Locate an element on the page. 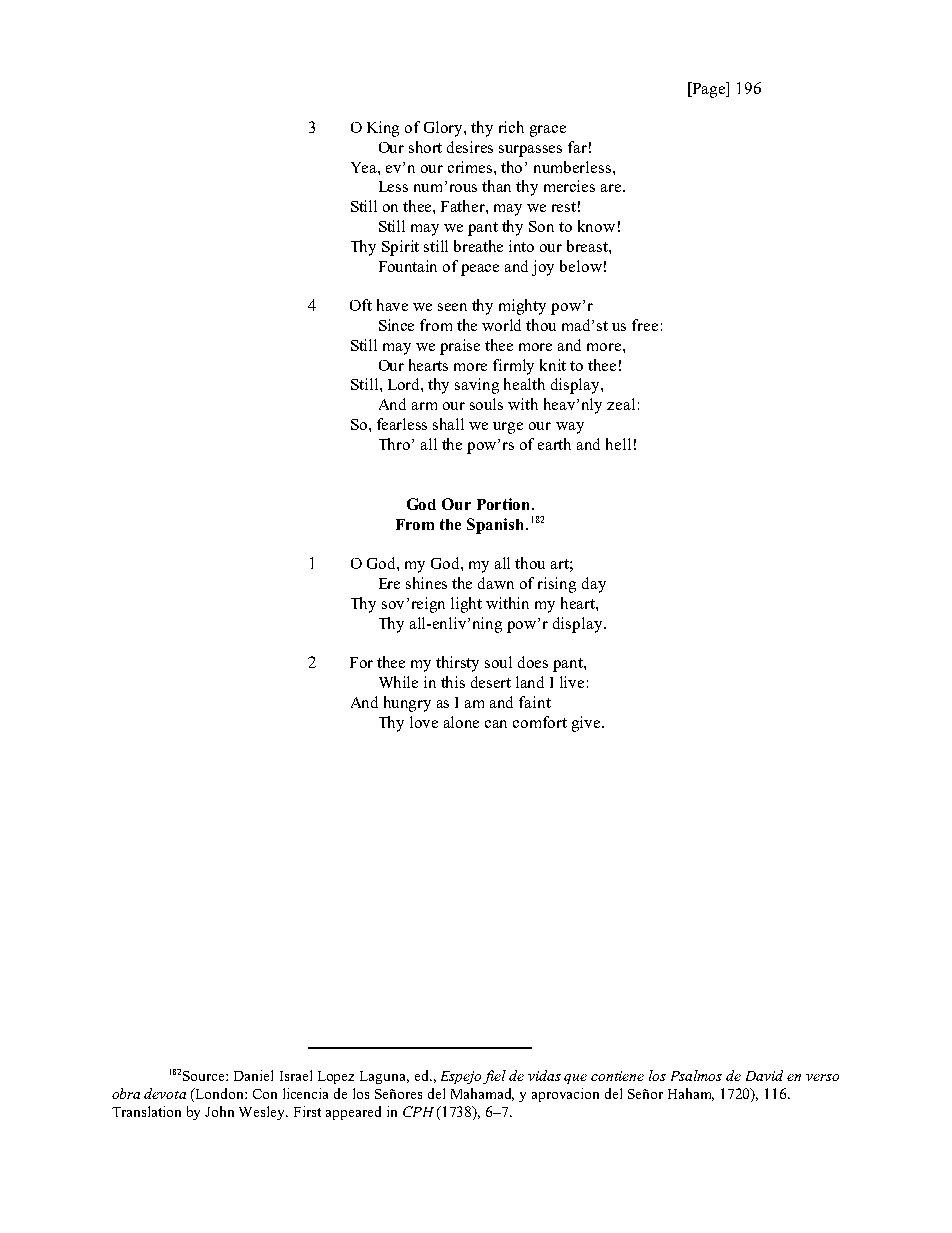 Image resolution: width=952 pixels, height=1233 pixels. desires is located at coordinates (470, 147).
